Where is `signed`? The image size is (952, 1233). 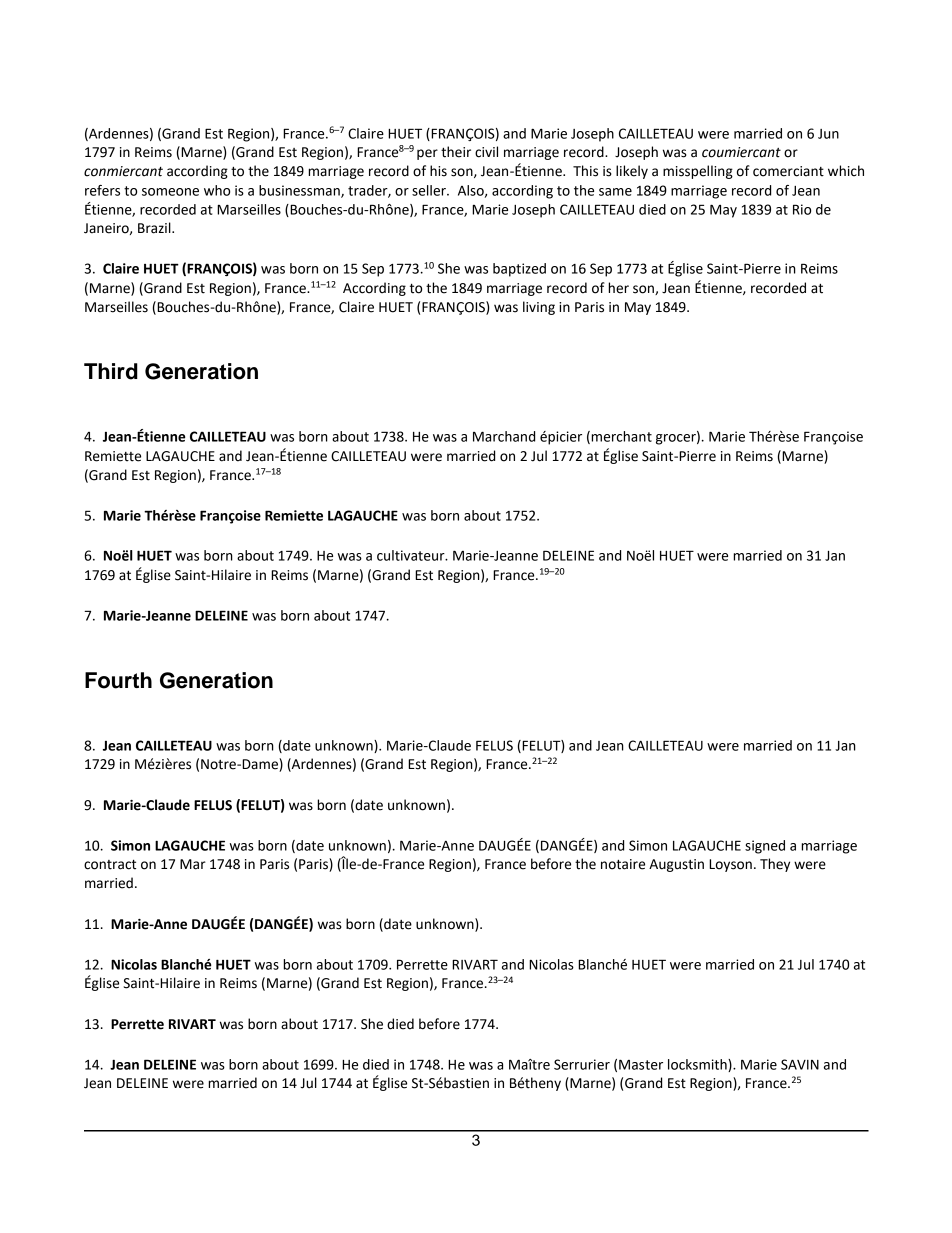
signed is located at coordinates (765, 847).
